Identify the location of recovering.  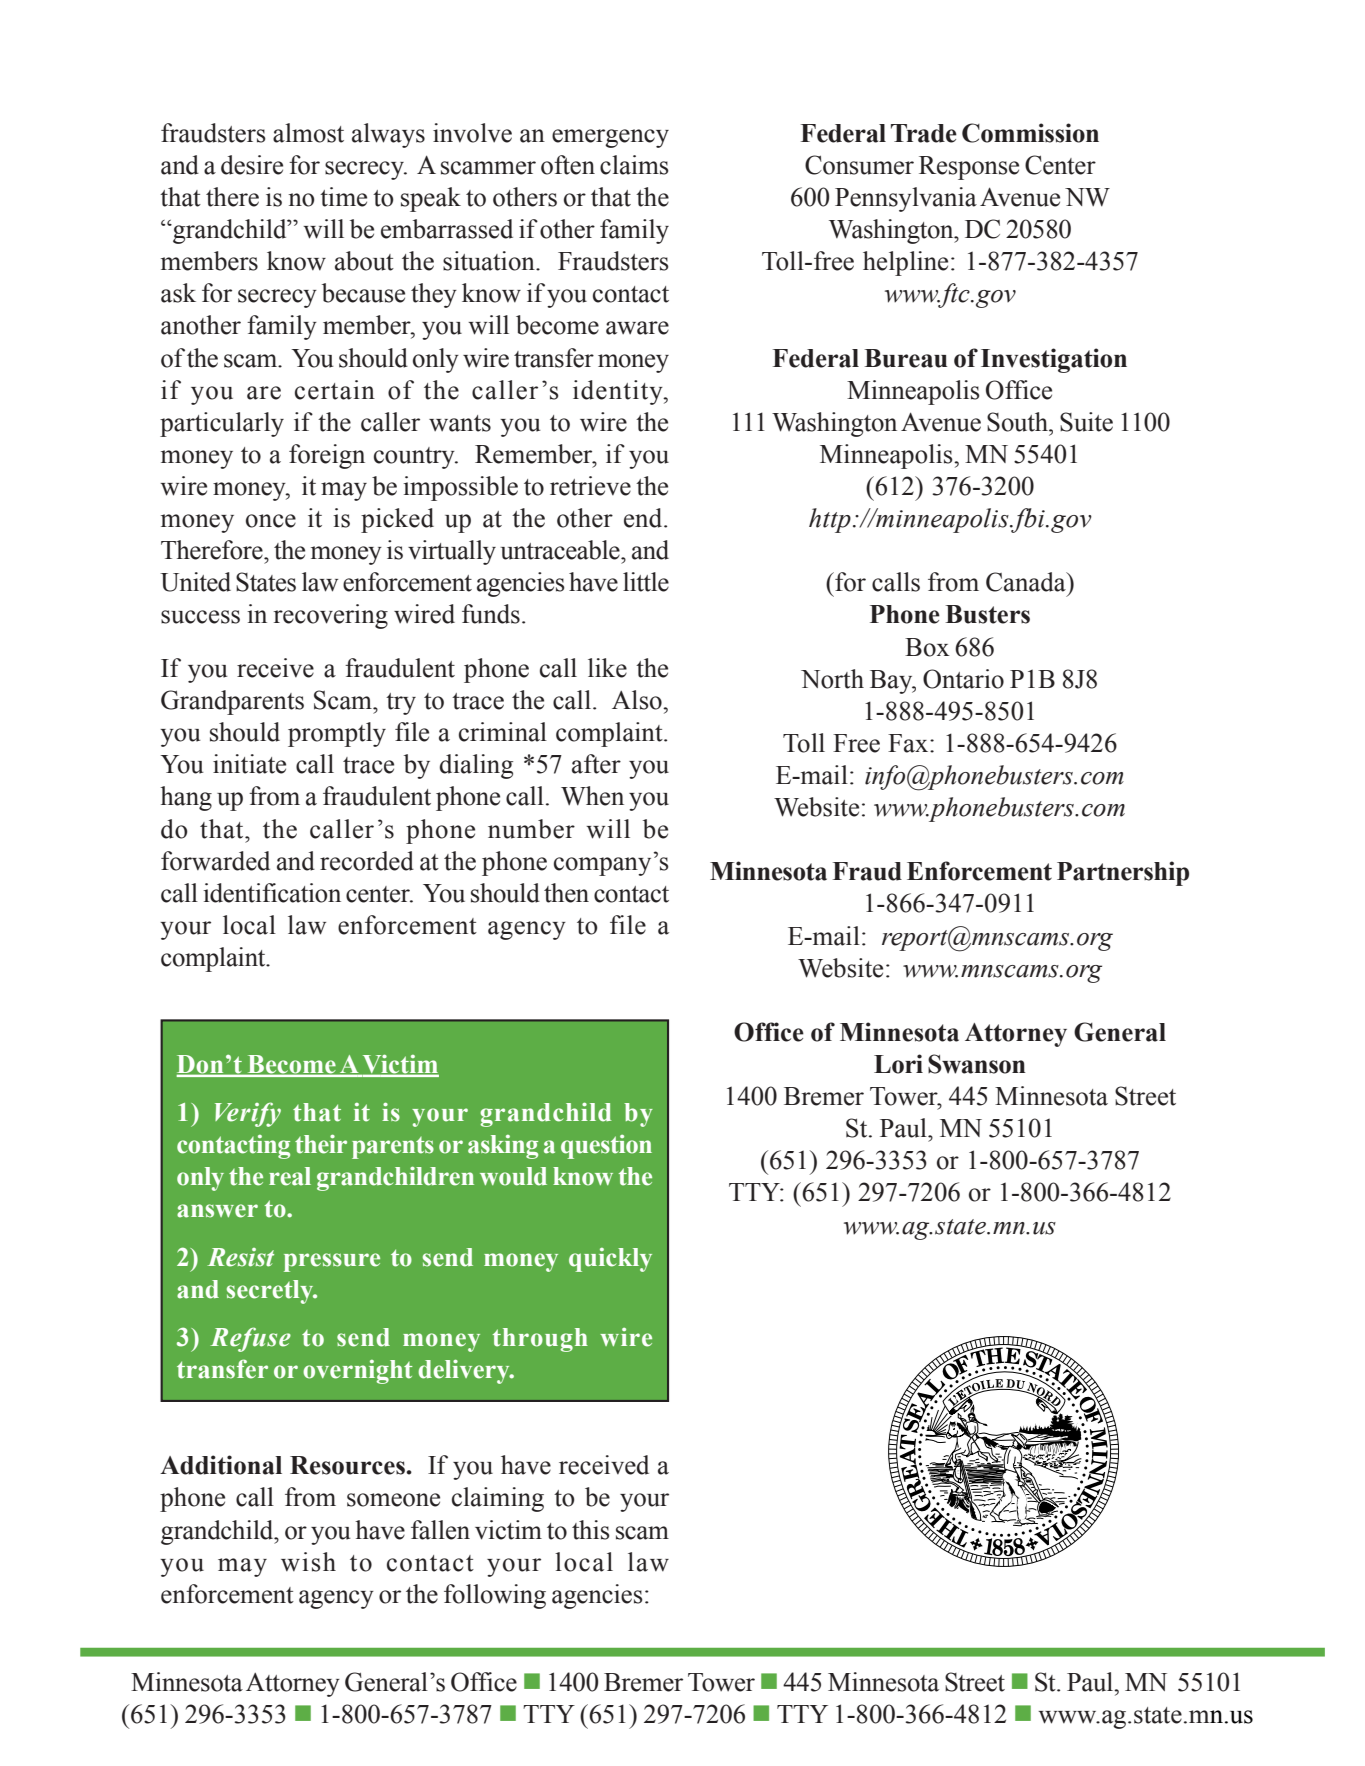
(331, 616).
